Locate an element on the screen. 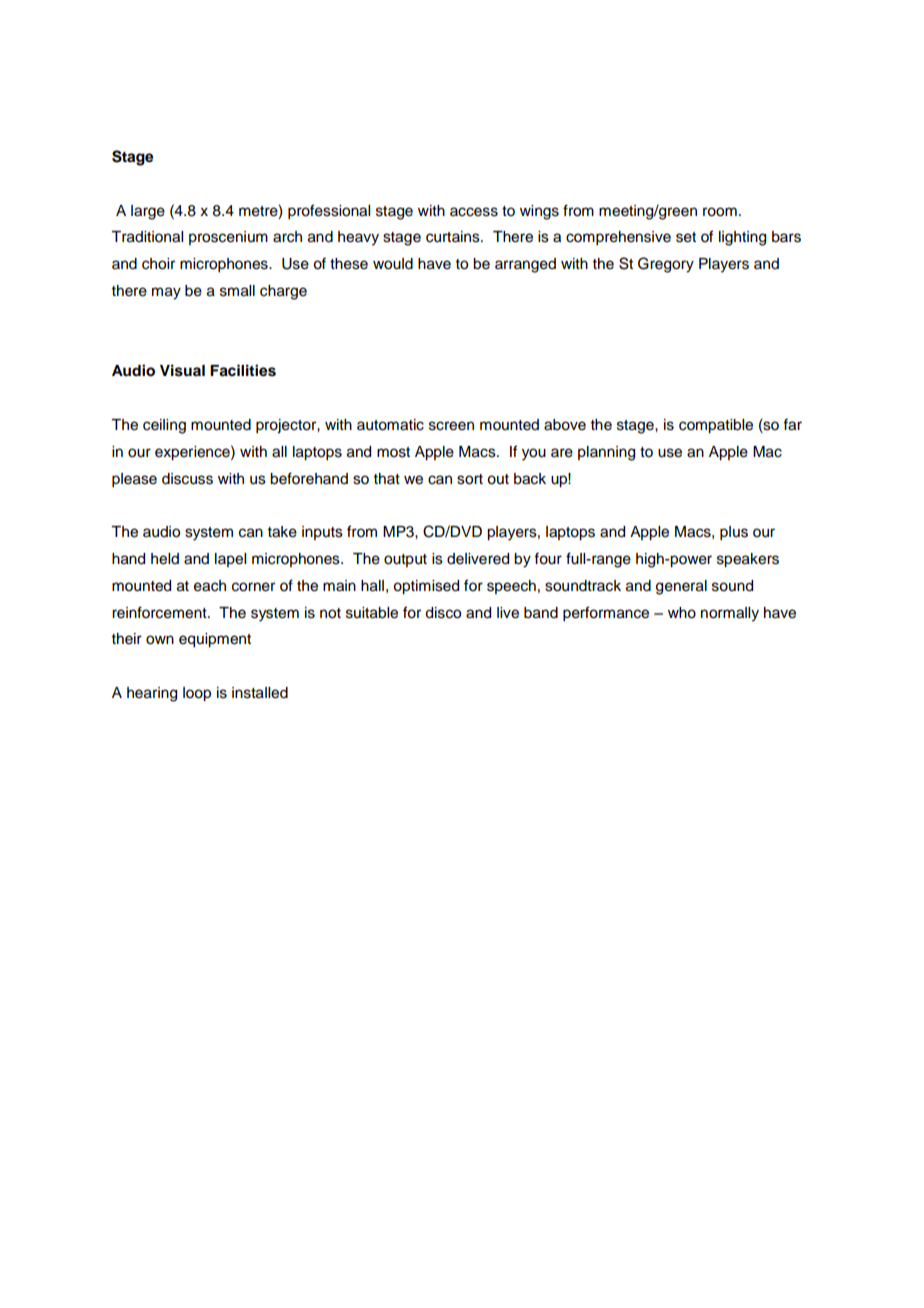 Image resolution: width=924 pixels, height=1308 pixels. Traditional is located at coordinates (147, 237).
